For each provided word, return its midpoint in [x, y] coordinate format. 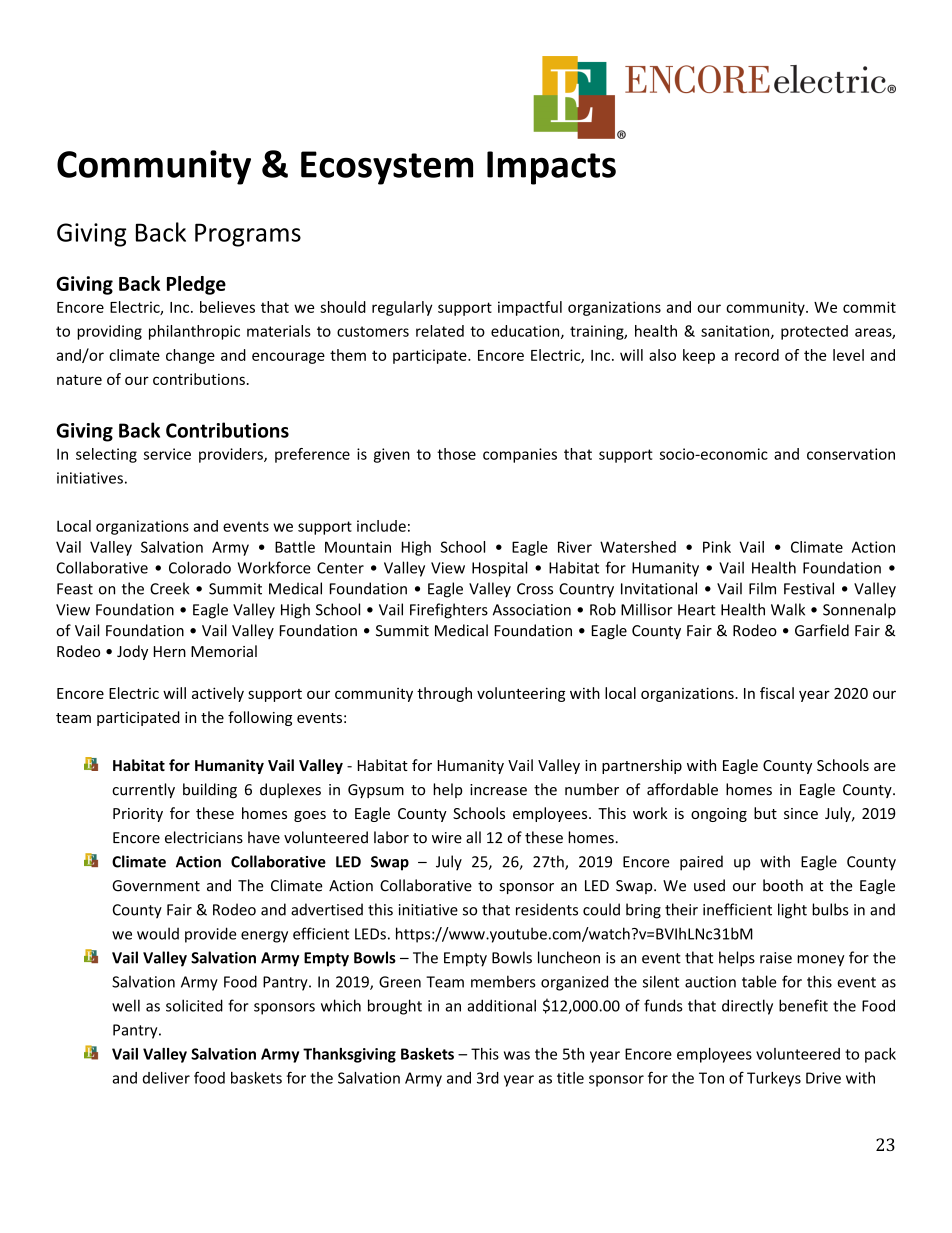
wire [447, 838]
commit [869, 307]
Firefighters [449, 611]
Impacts [551, 168]
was [517, 1055]
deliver [166, 1078]
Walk [788, 609]
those [456, 454]
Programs [248, 235]
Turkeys [774, 1079]
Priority [138, 815]
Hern [170, 651]
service [167, 454]
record [757, 355]
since [801, 813]
